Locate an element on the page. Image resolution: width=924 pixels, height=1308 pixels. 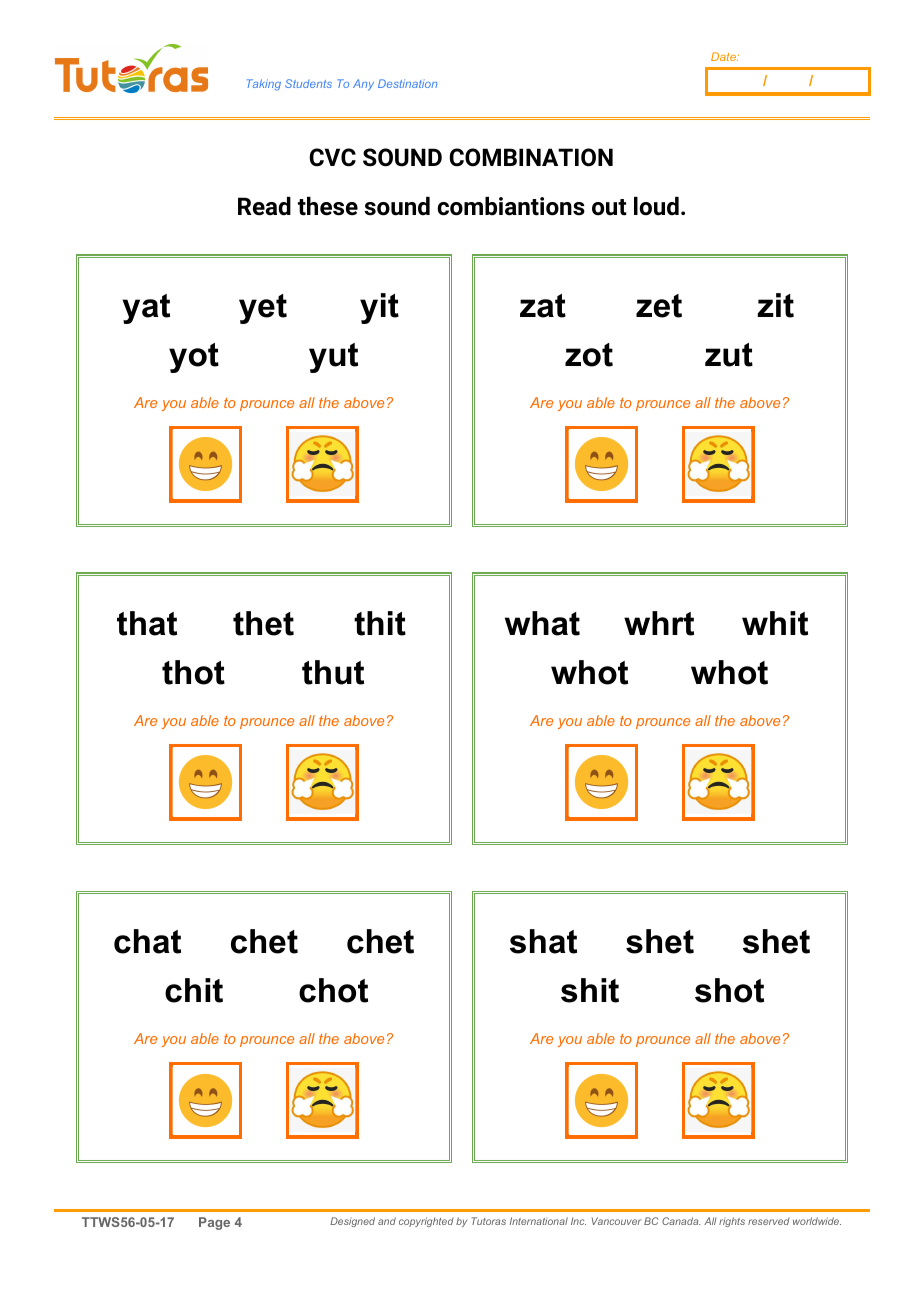
zot is located at coordinates (589, 355).
